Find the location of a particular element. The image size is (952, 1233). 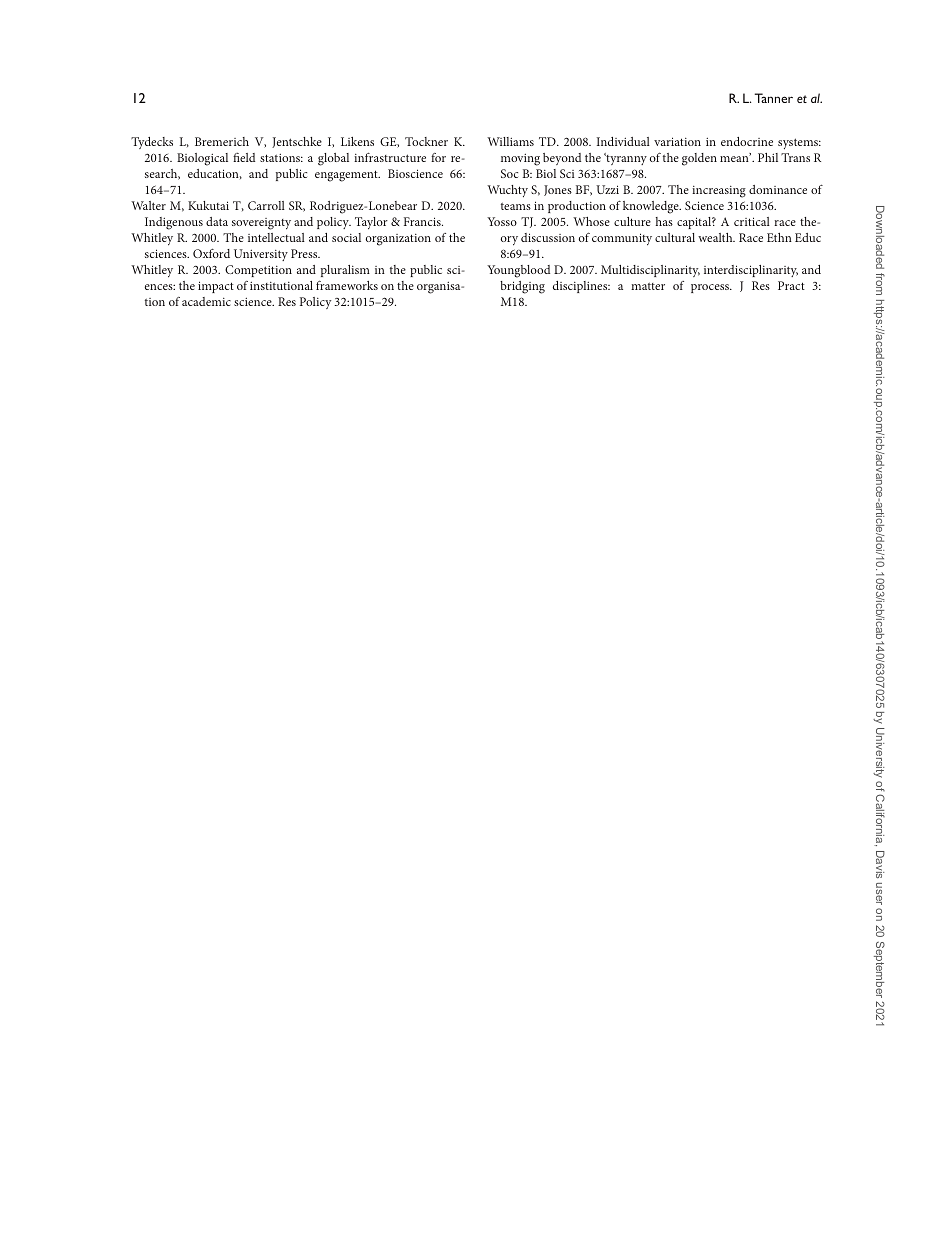

Jones is located at coordinates (558, 190).
